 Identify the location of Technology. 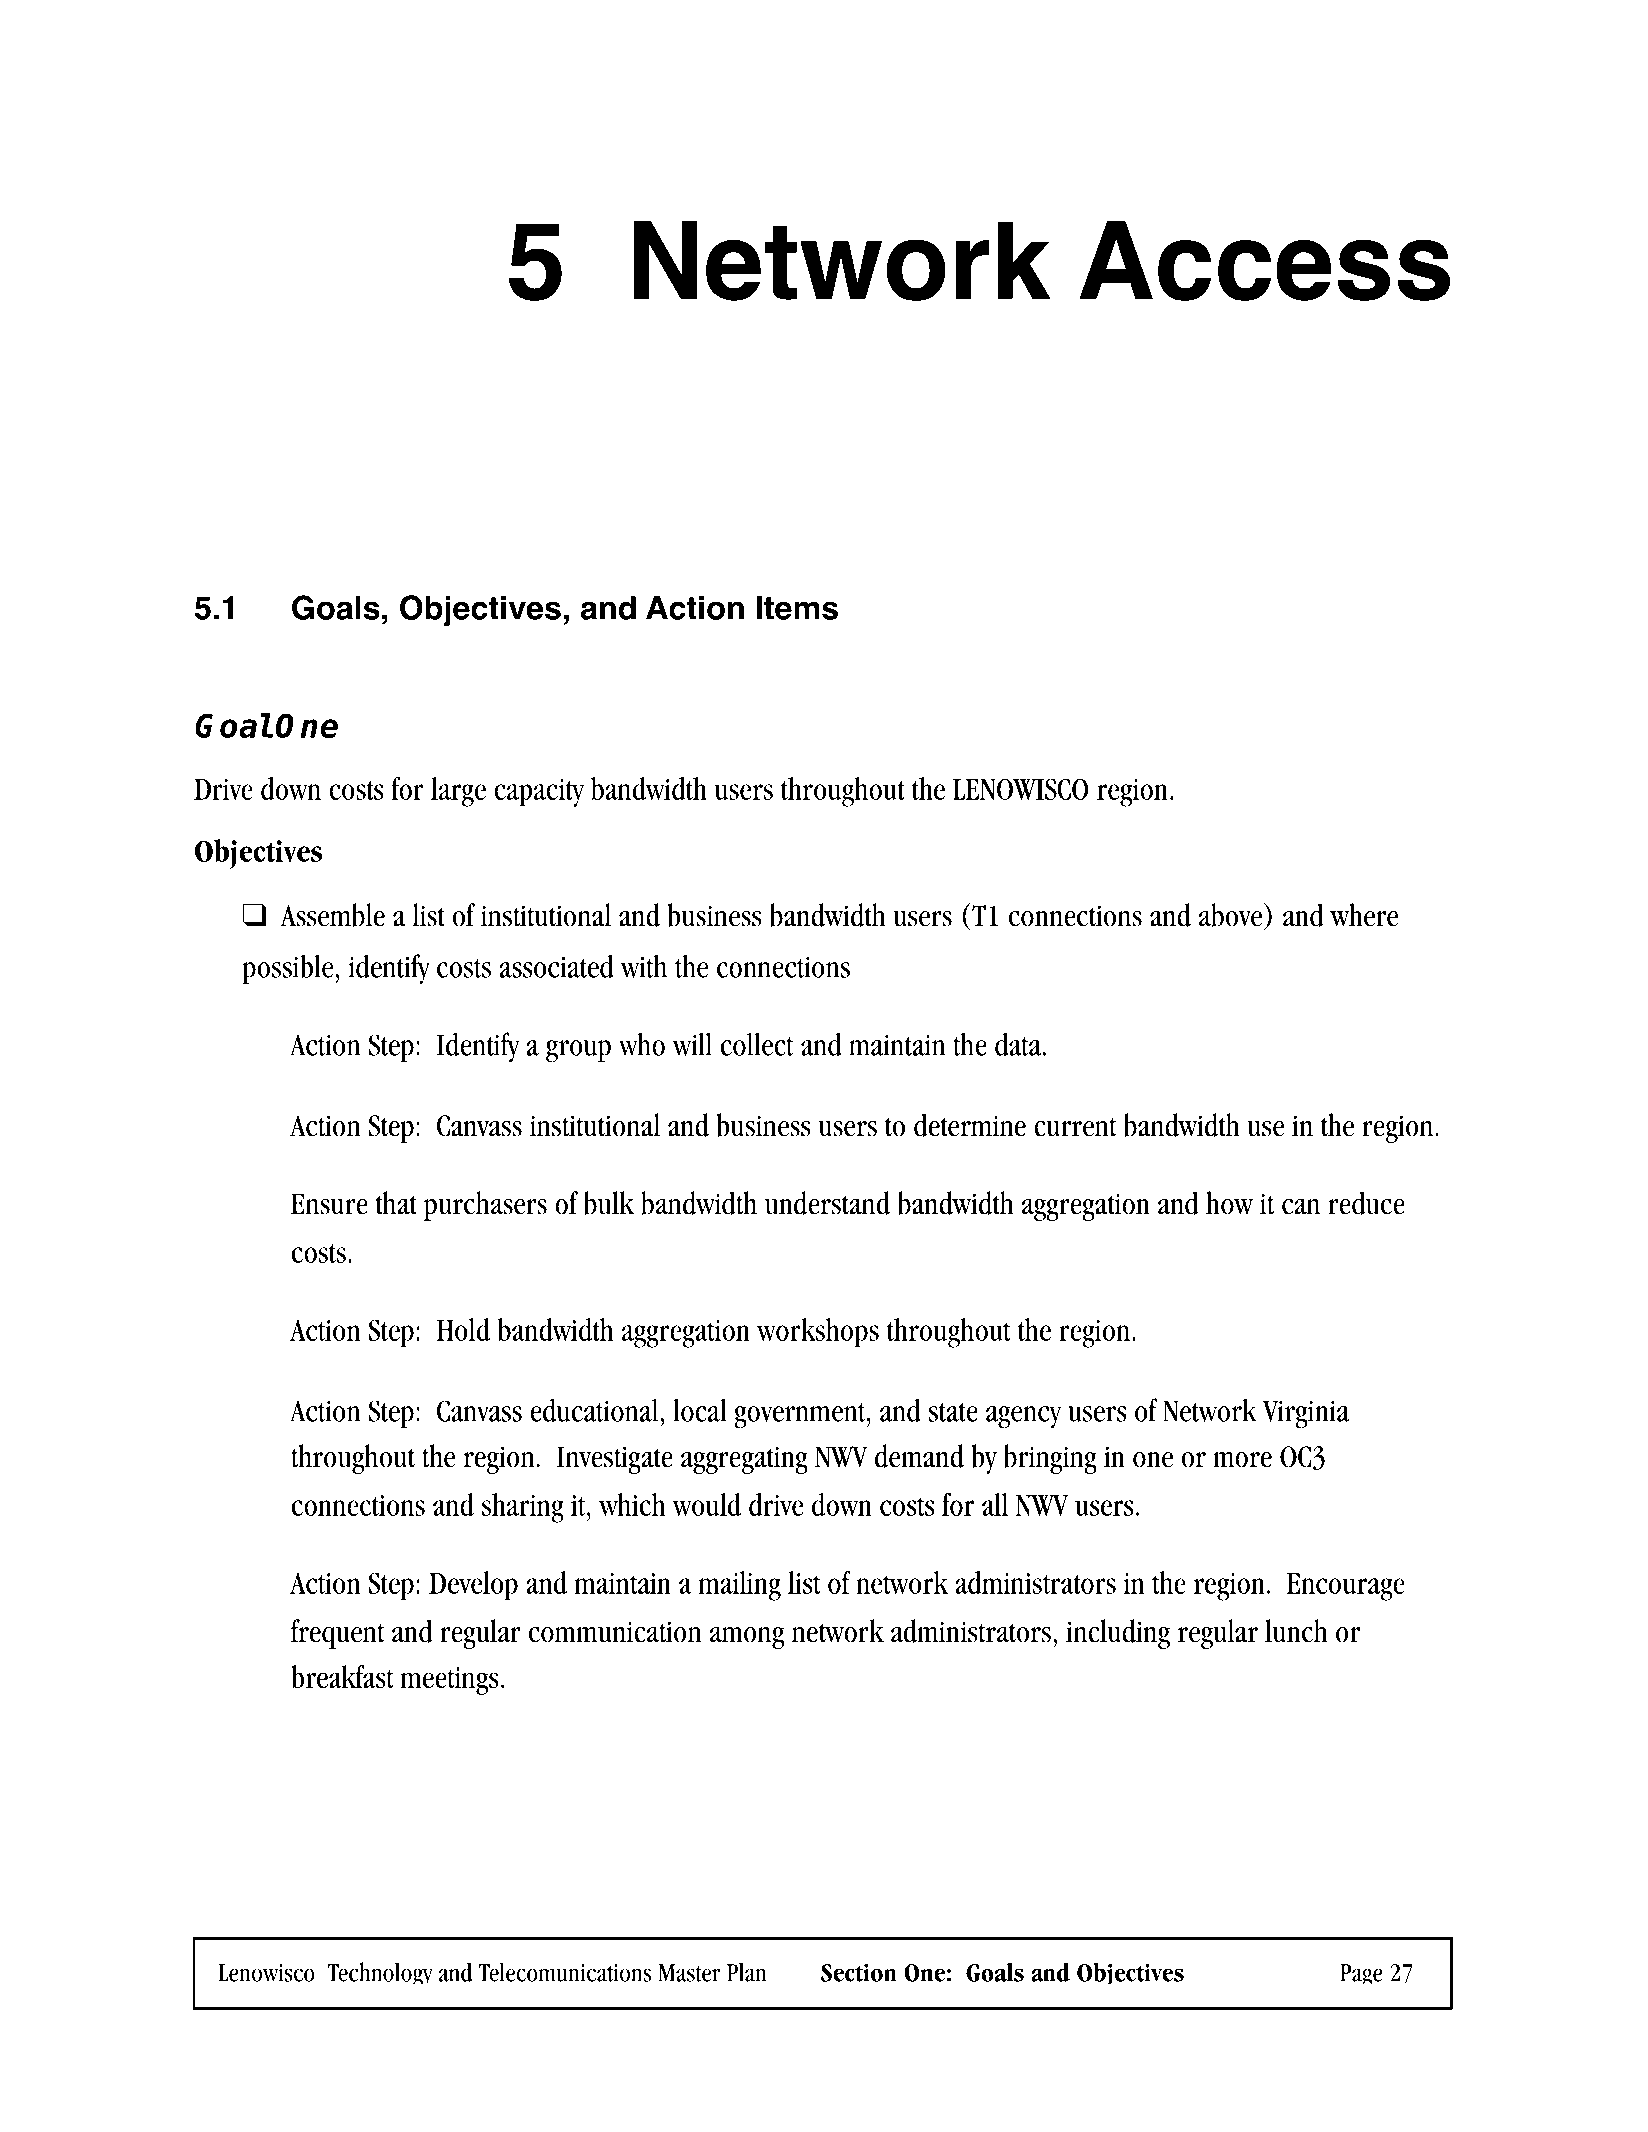
(380, 1973).
